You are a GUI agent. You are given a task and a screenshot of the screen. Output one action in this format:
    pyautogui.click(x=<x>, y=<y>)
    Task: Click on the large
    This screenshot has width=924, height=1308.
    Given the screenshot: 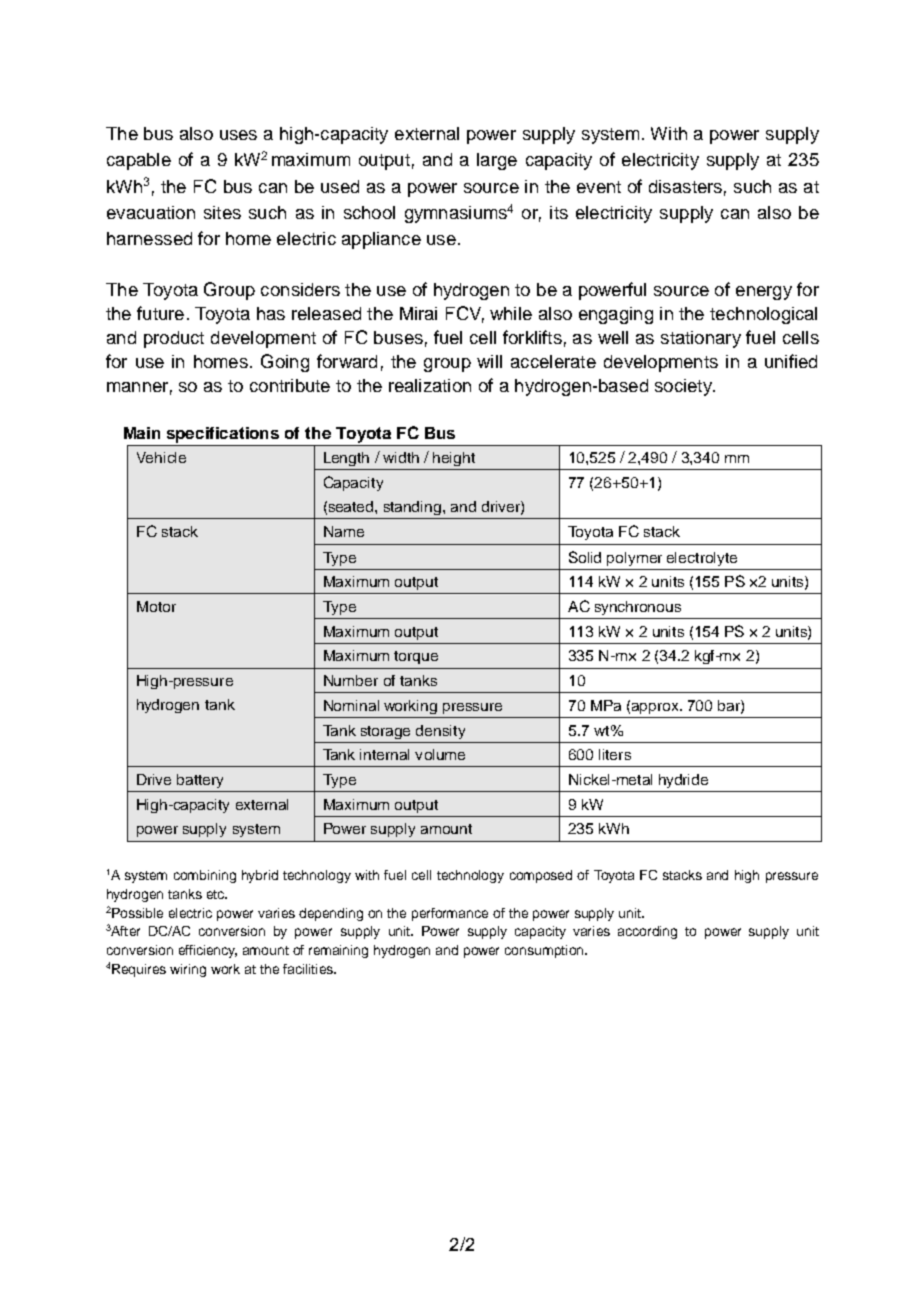 What is the action you would take?
    pyautogui.click(x=497, y=161)
